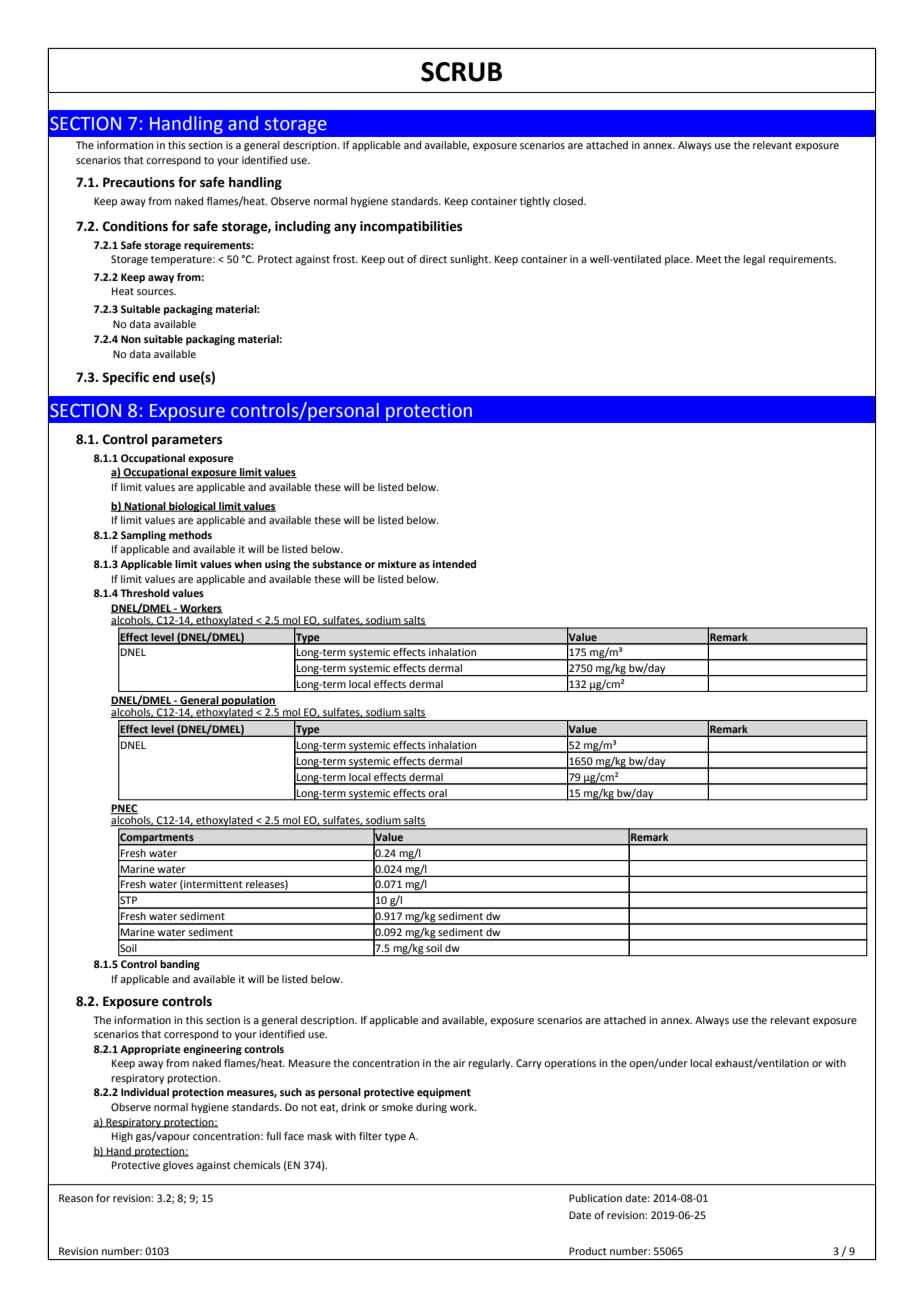 The height and width of the screenshot is (1308, 924). I want to click on out, so click(396, 259).
